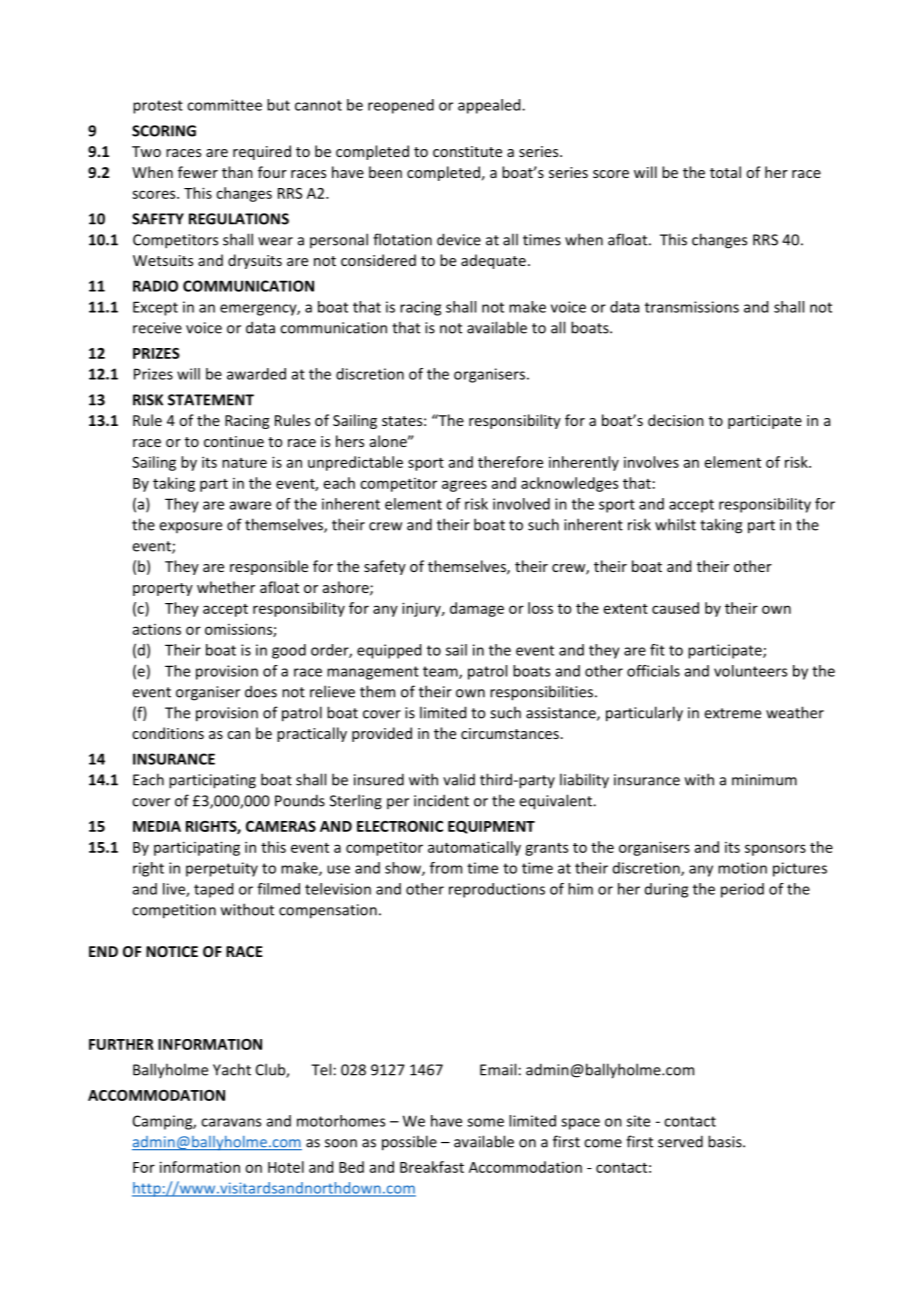 This screenshot has height=1308, width=924. I want to click on nature, so click(244, 463).
